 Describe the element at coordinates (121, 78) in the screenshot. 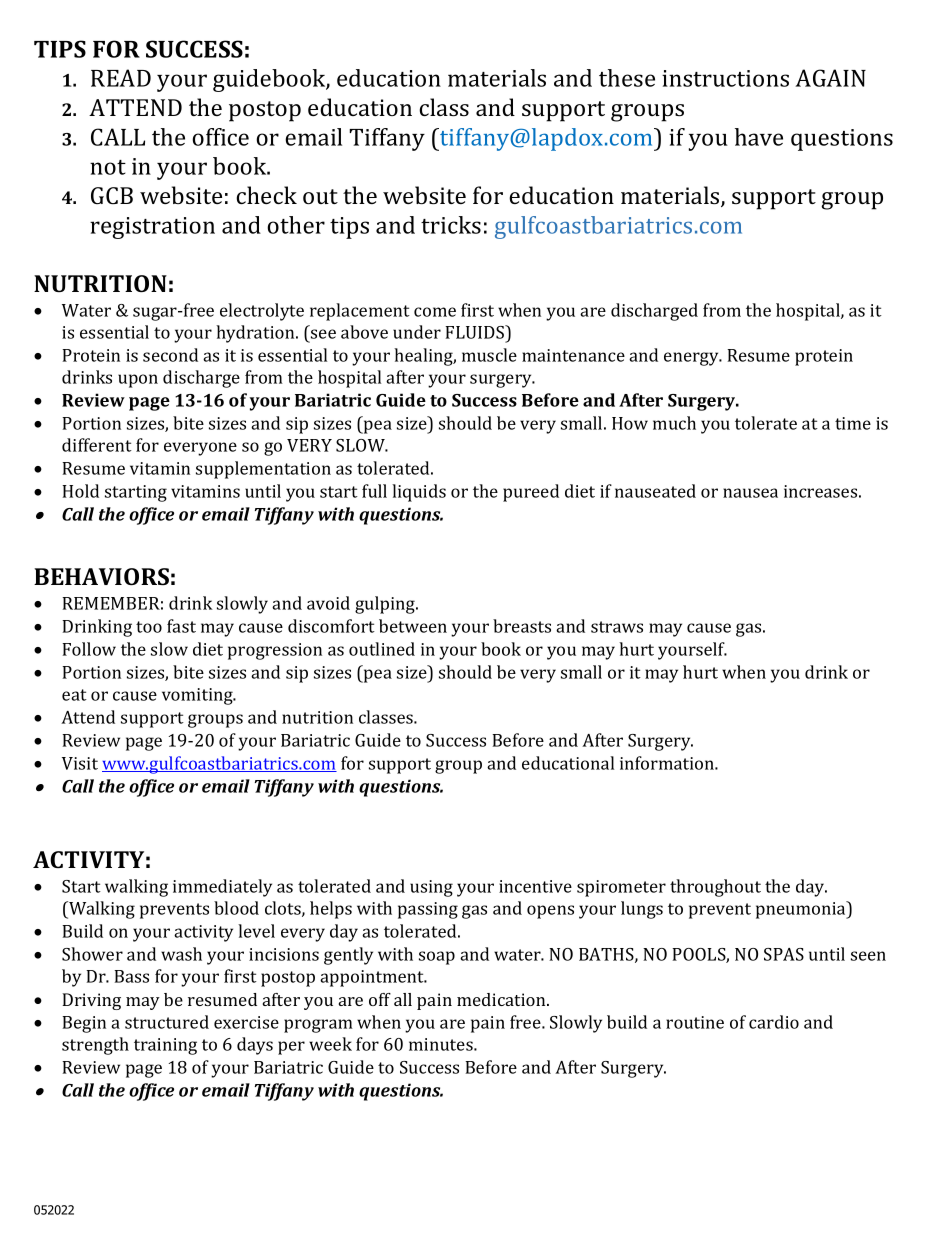

I see `READ` at that location.
